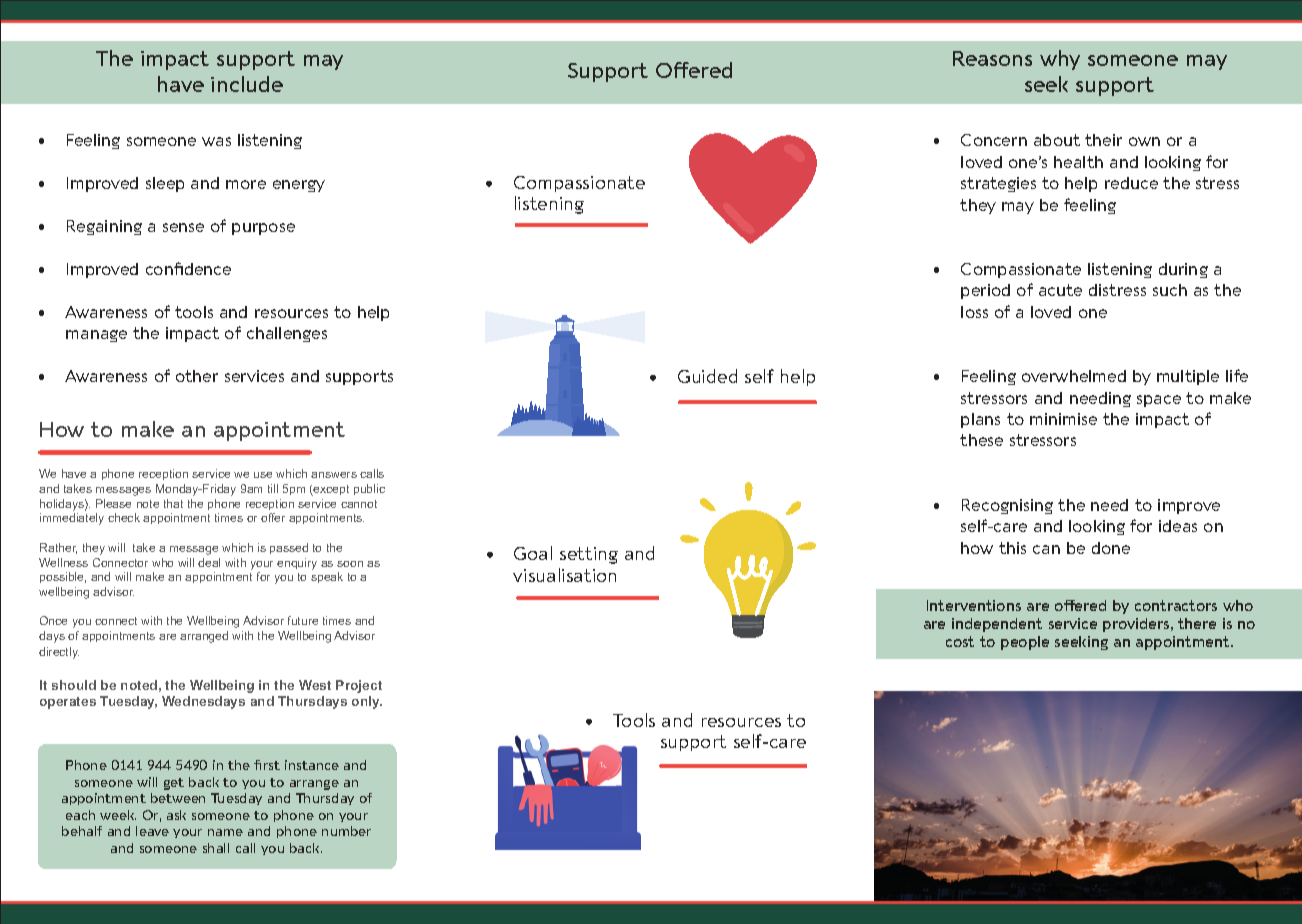 This document has width=1302, height=924. I want to click on West, so click(315, 685).
